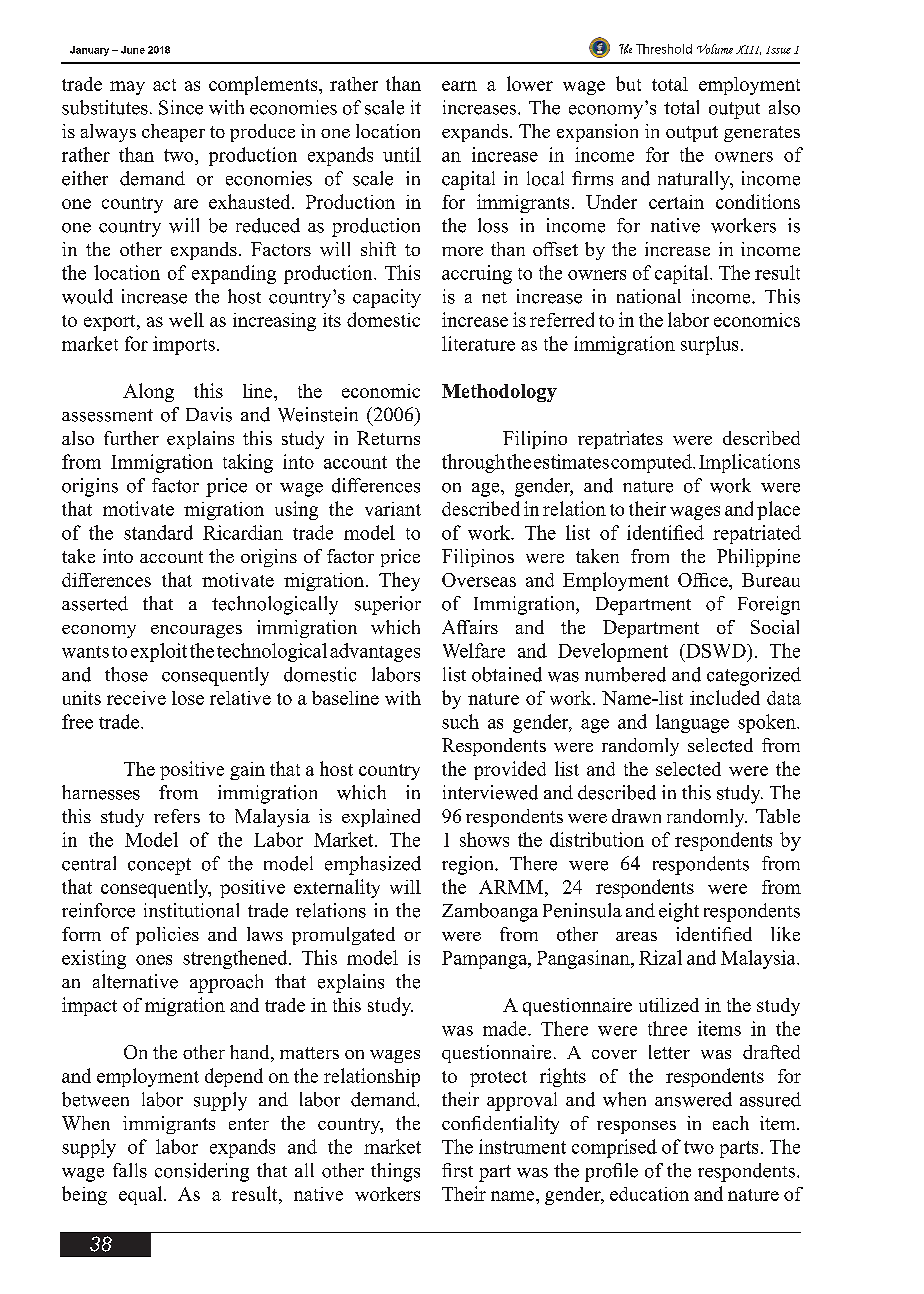  What do you see at coordinates (715, 49) in the page?
I see `Volume` at bounding box center [715, 49].
